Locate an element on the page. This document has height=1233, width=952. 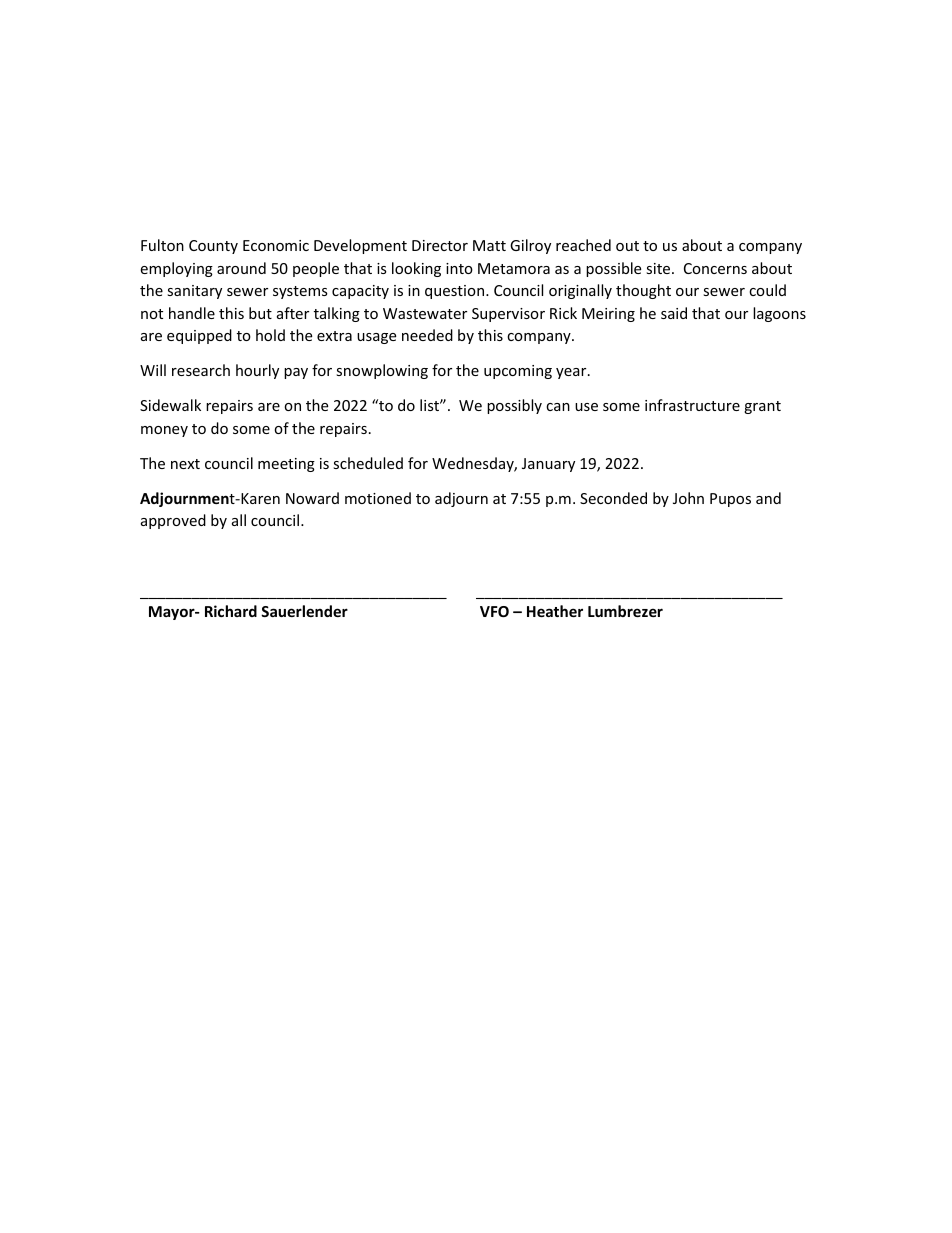
Heather is located at coordinates (555, 611).
